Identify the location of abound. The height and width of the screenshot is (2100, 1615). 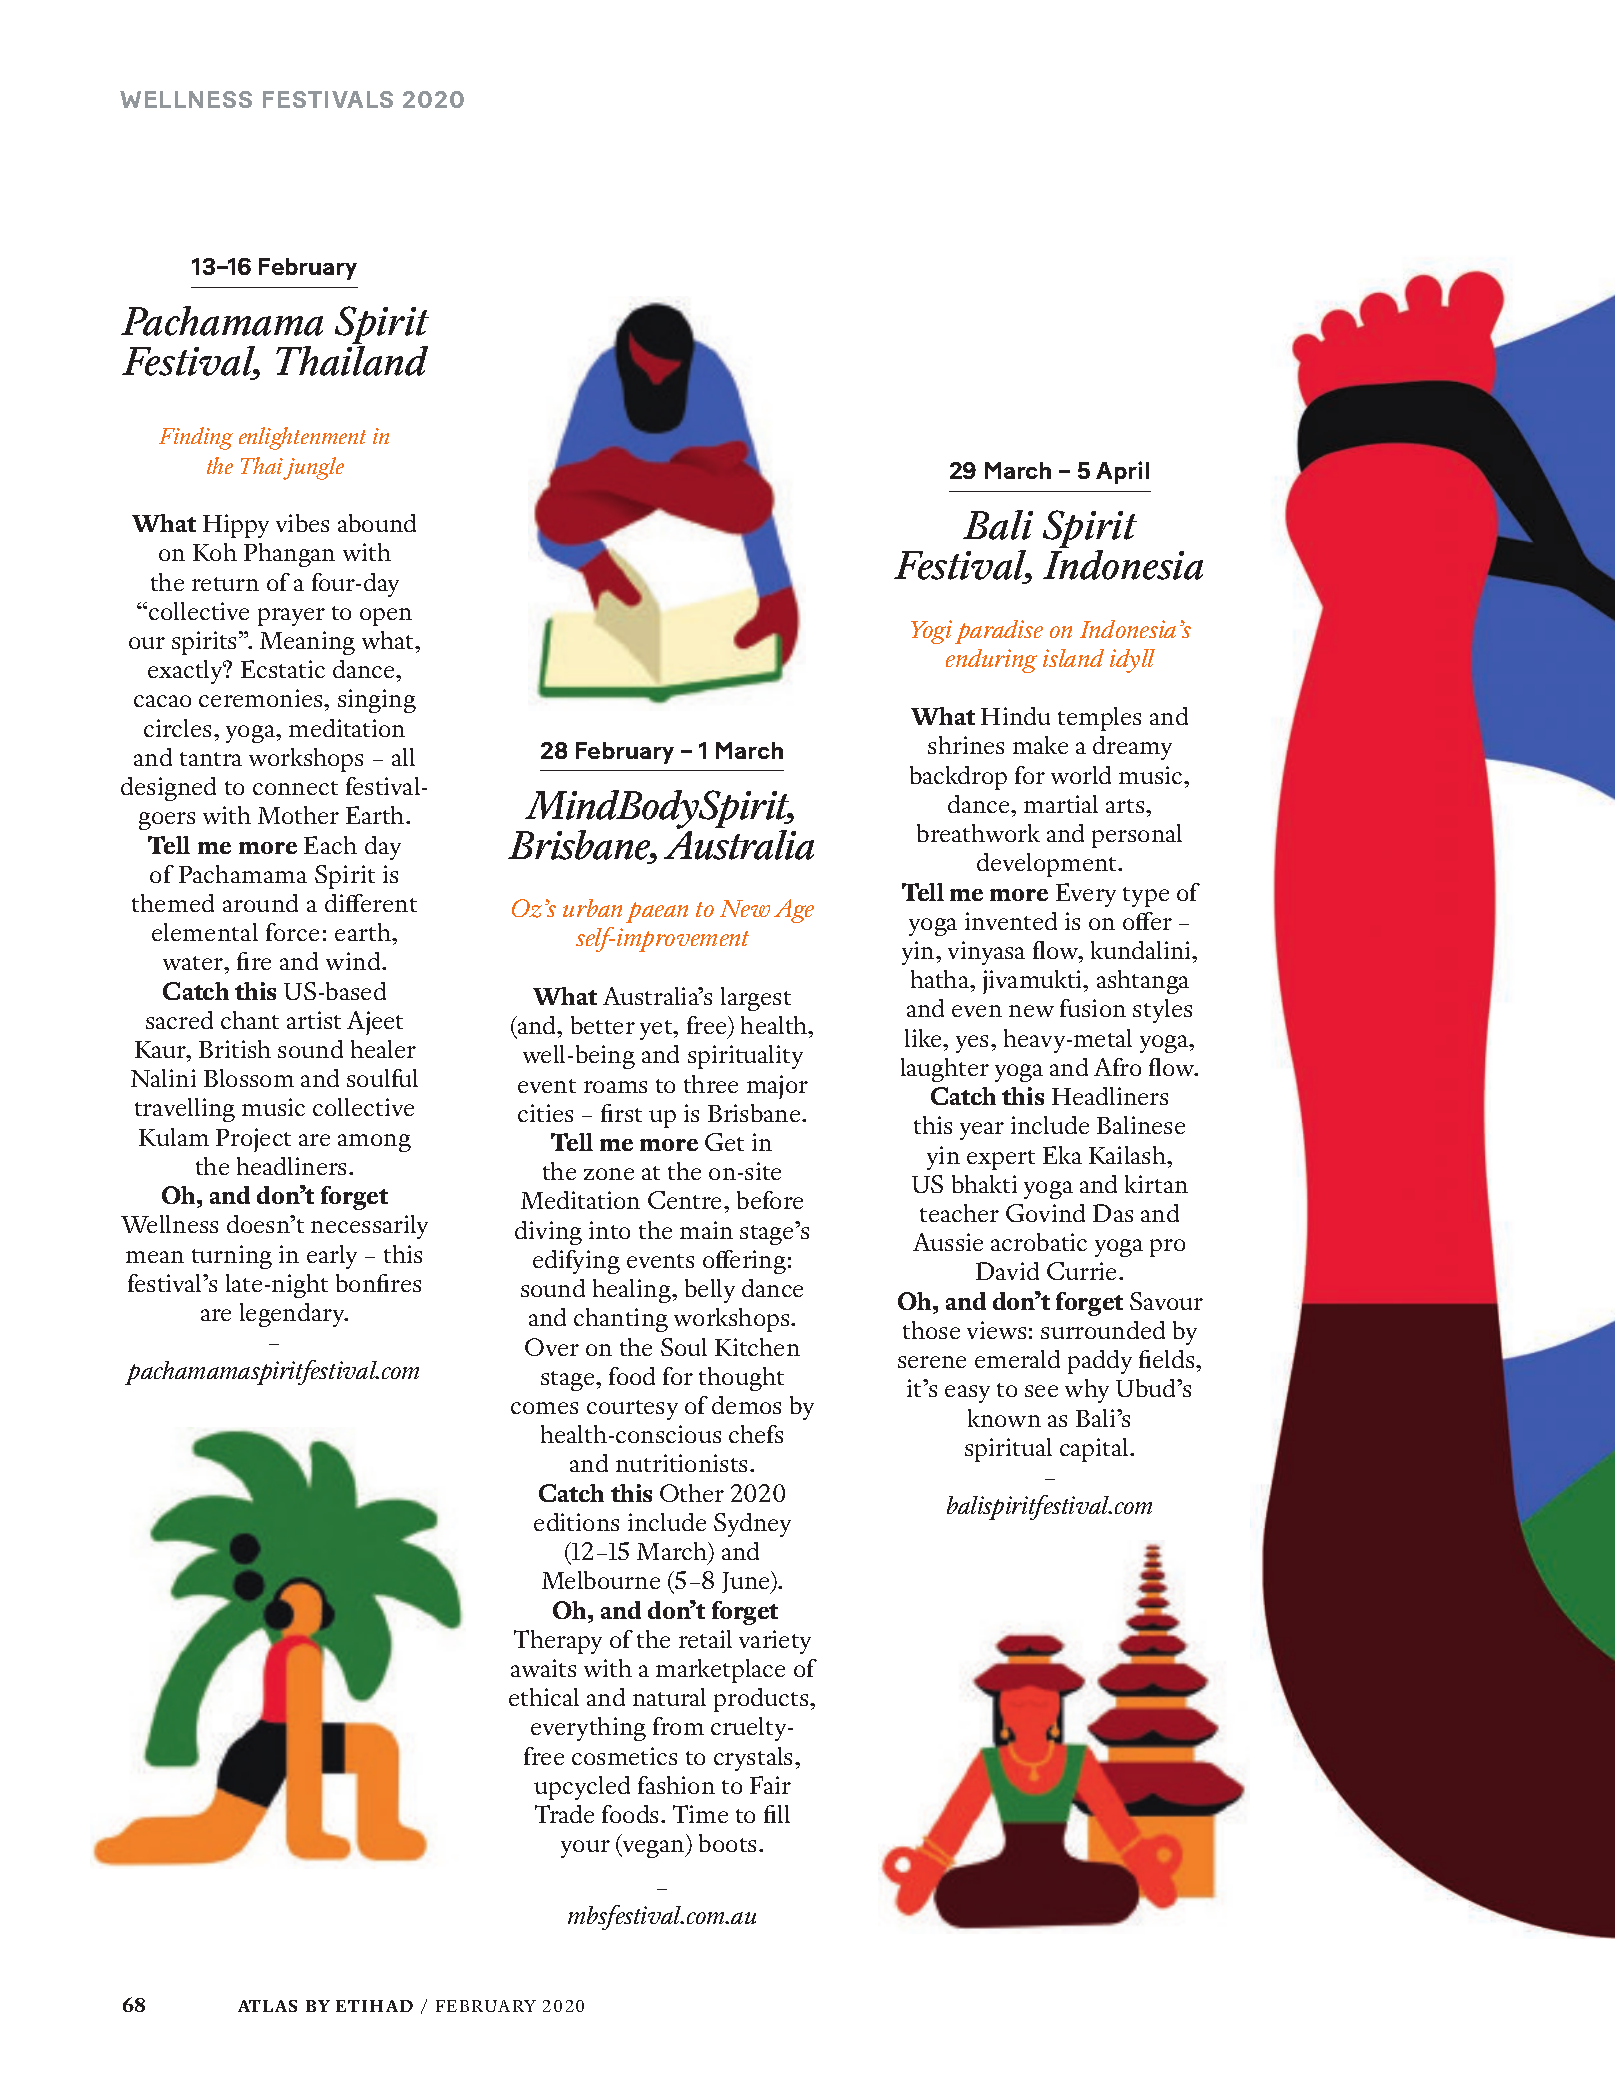
(377, 523).
